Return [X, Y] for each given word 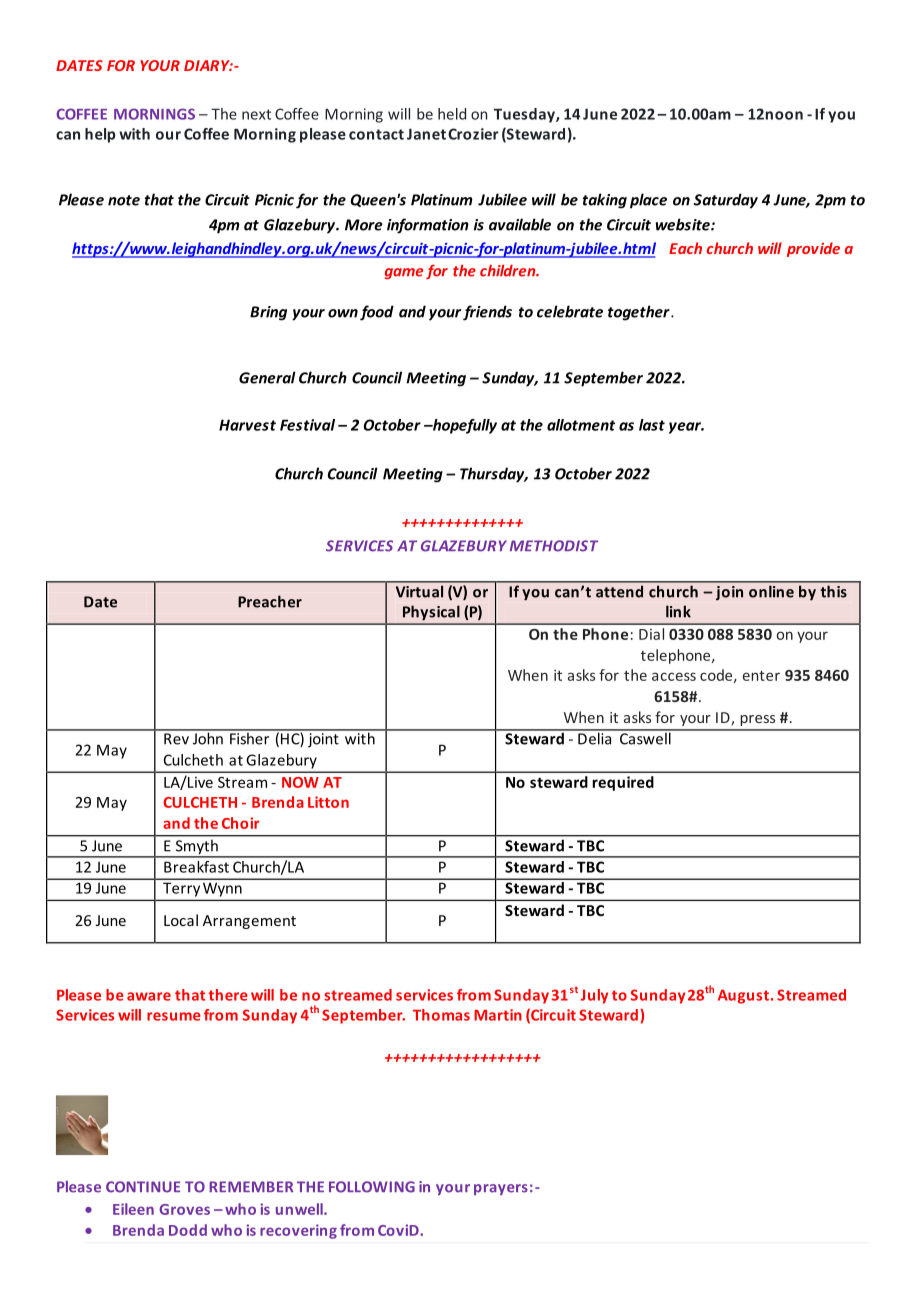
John [207, 737]
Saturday [726, 201]
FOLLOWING [372, 1187]
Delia [595, 737]
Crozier [473, 134]
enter [761, 676]
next [256, 114]
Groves [184, 1209]
